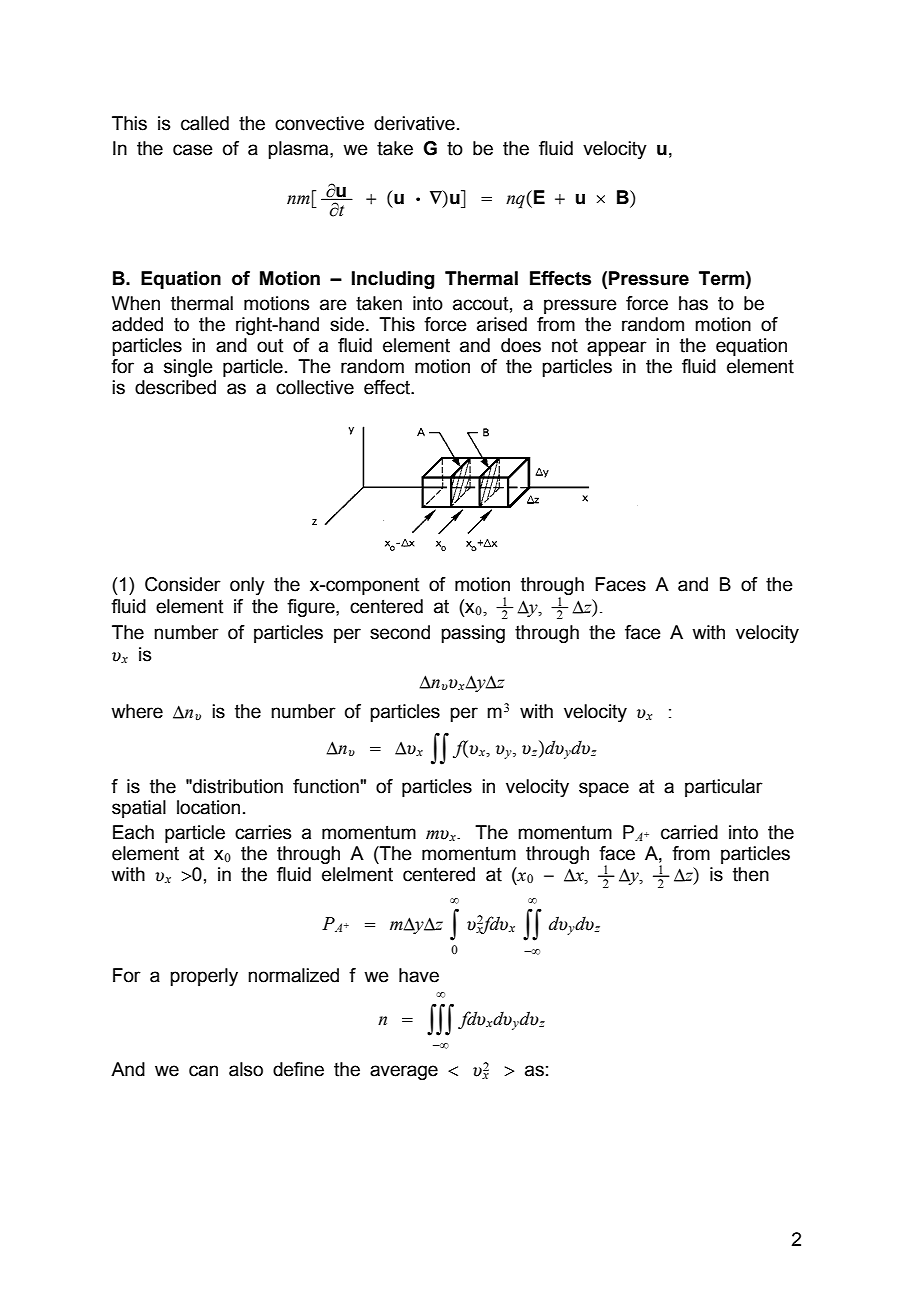  I want to click on average, so click(404, 1072).
